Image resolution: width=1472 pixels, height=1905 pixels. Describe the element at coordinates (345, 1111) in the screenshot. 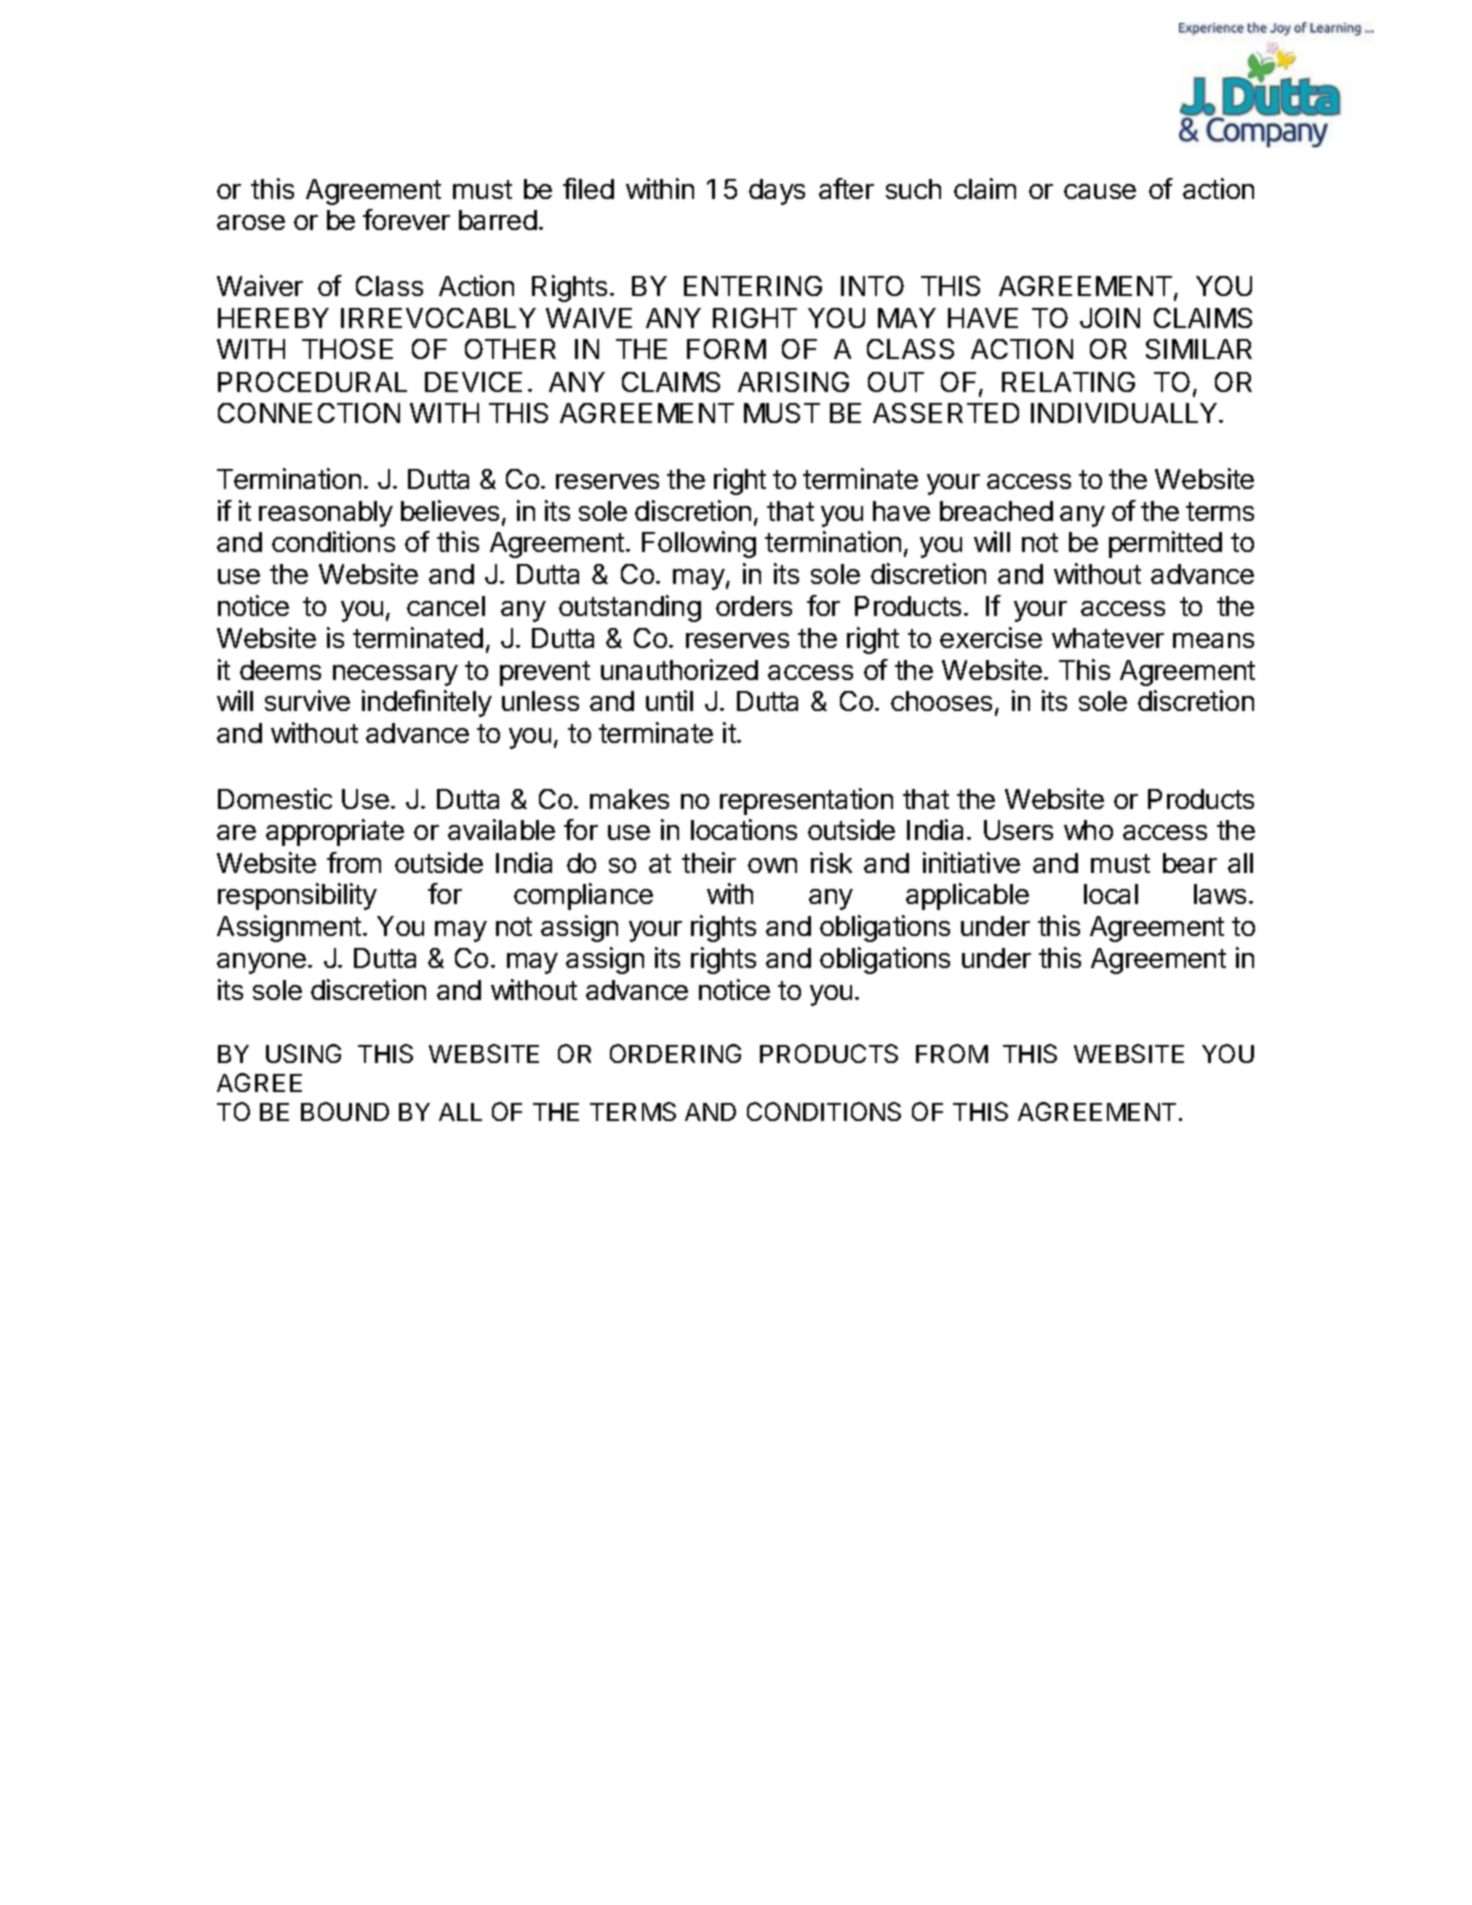

I see `BOUND` at that location.
